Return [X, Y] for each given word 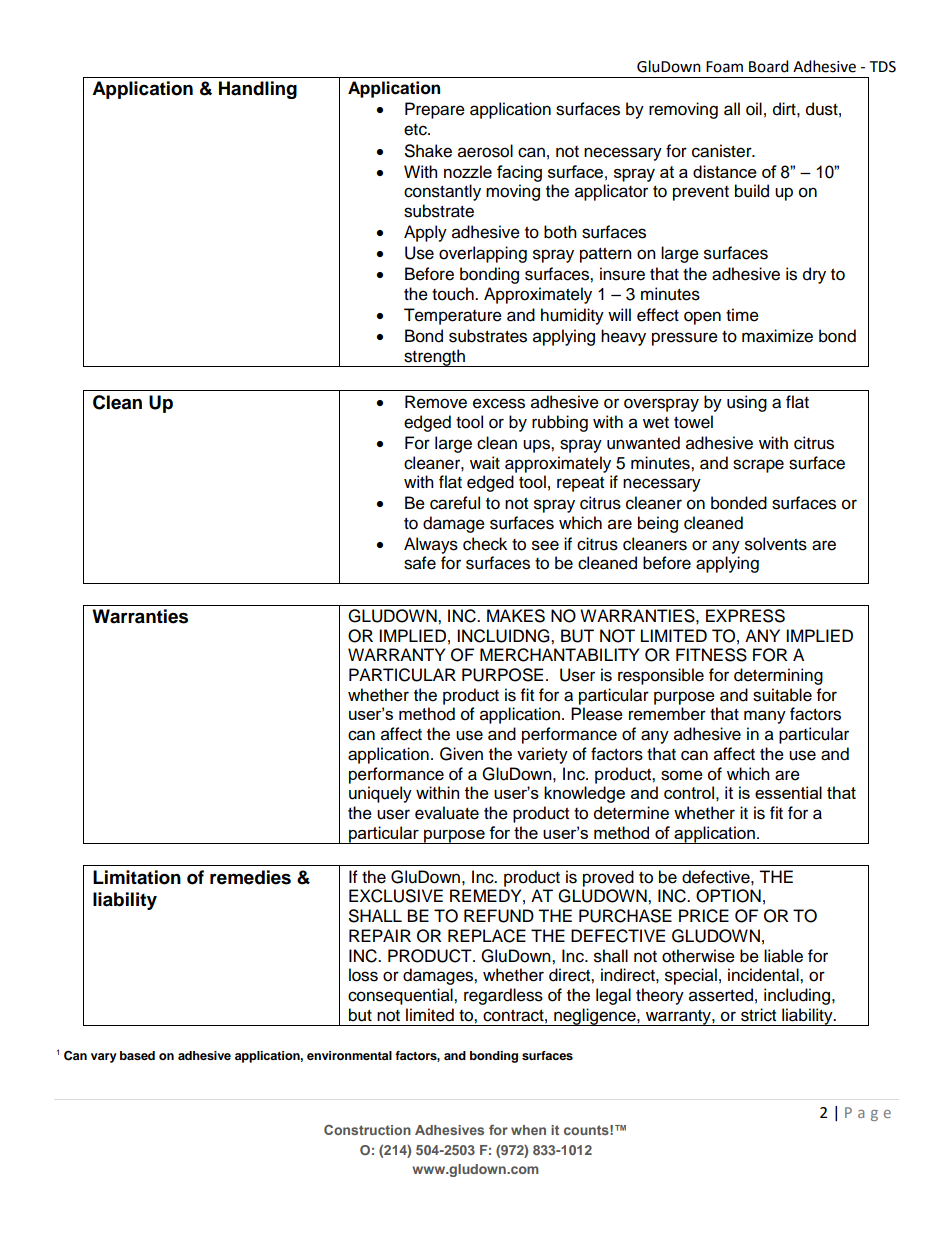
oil [754, 109]
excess [499, 403]
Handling [258, 90]
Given [461, 754]
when [528, 1130]
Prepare [435, 110]
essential [788, 792]
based [137, 1055]
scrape [758, 466]
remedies [250, 877]
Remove [436, 402]
